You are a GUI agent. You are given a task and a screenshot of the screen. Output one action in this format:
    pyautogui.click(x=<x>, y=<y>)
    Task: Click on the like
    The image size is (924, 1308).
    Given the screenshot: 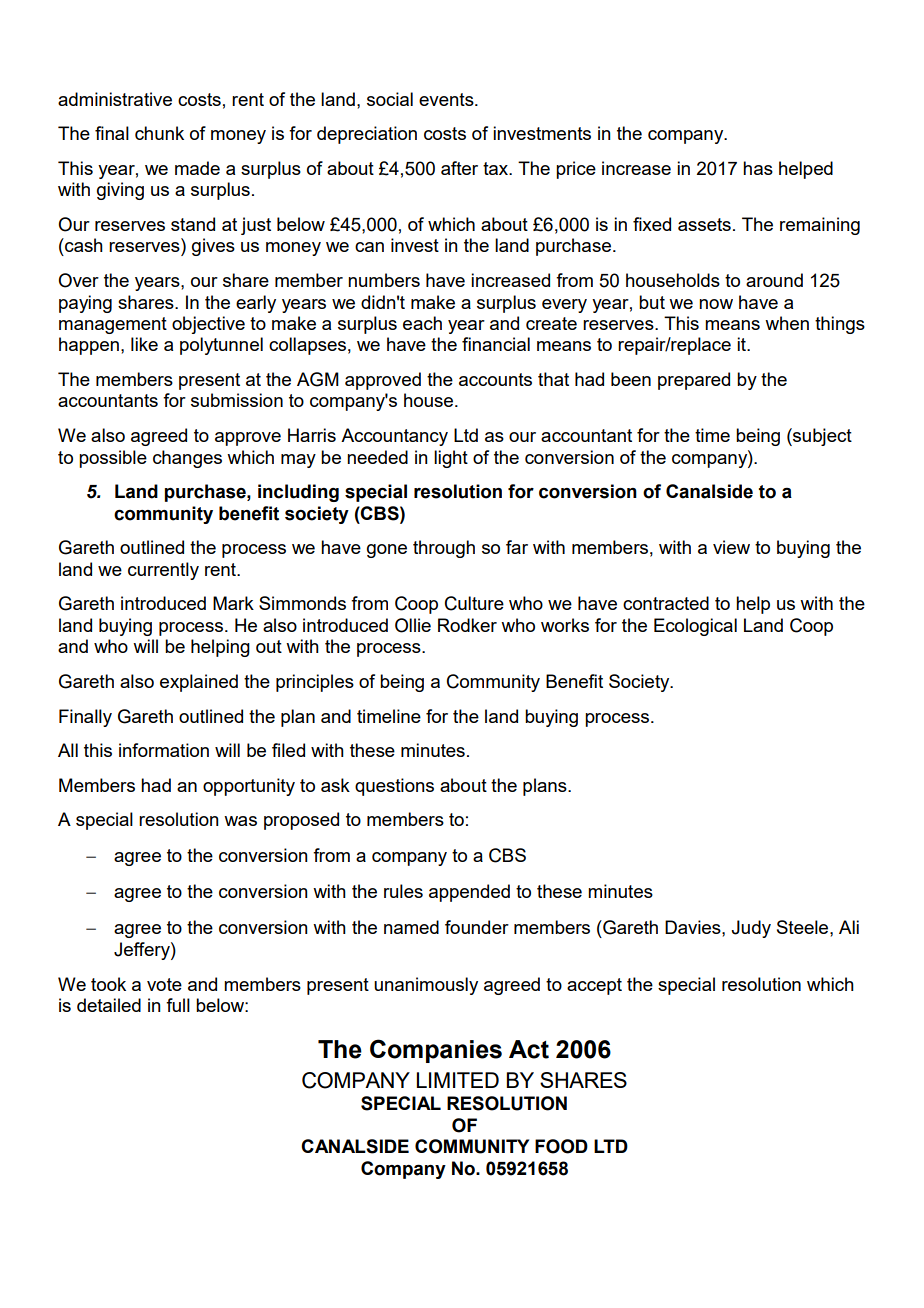 What is the action you would take?
    pyautogui.click(x=144, y=344)
